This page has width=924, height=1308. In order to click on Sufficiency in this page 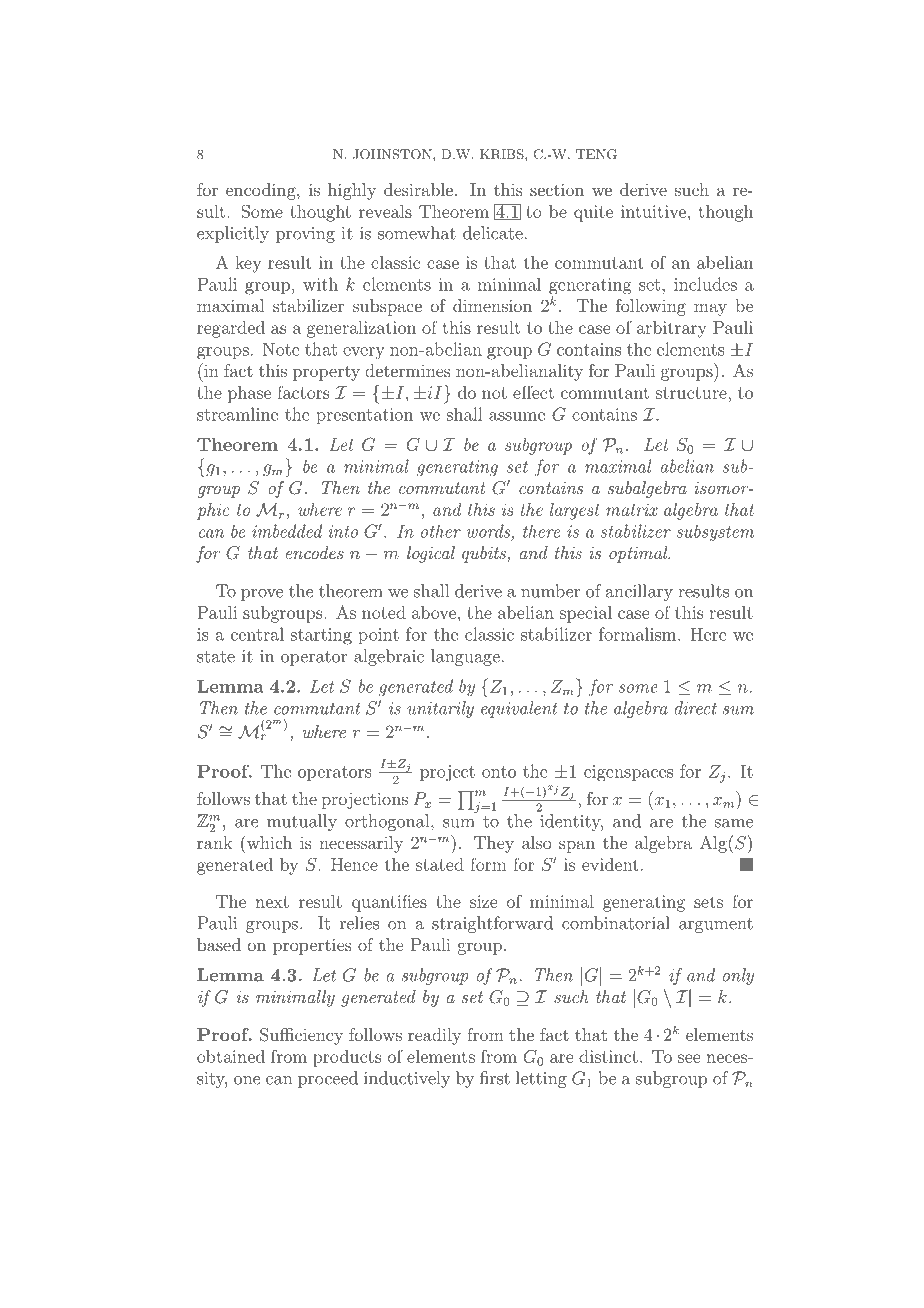, I will do `click(301, 1036)`.
